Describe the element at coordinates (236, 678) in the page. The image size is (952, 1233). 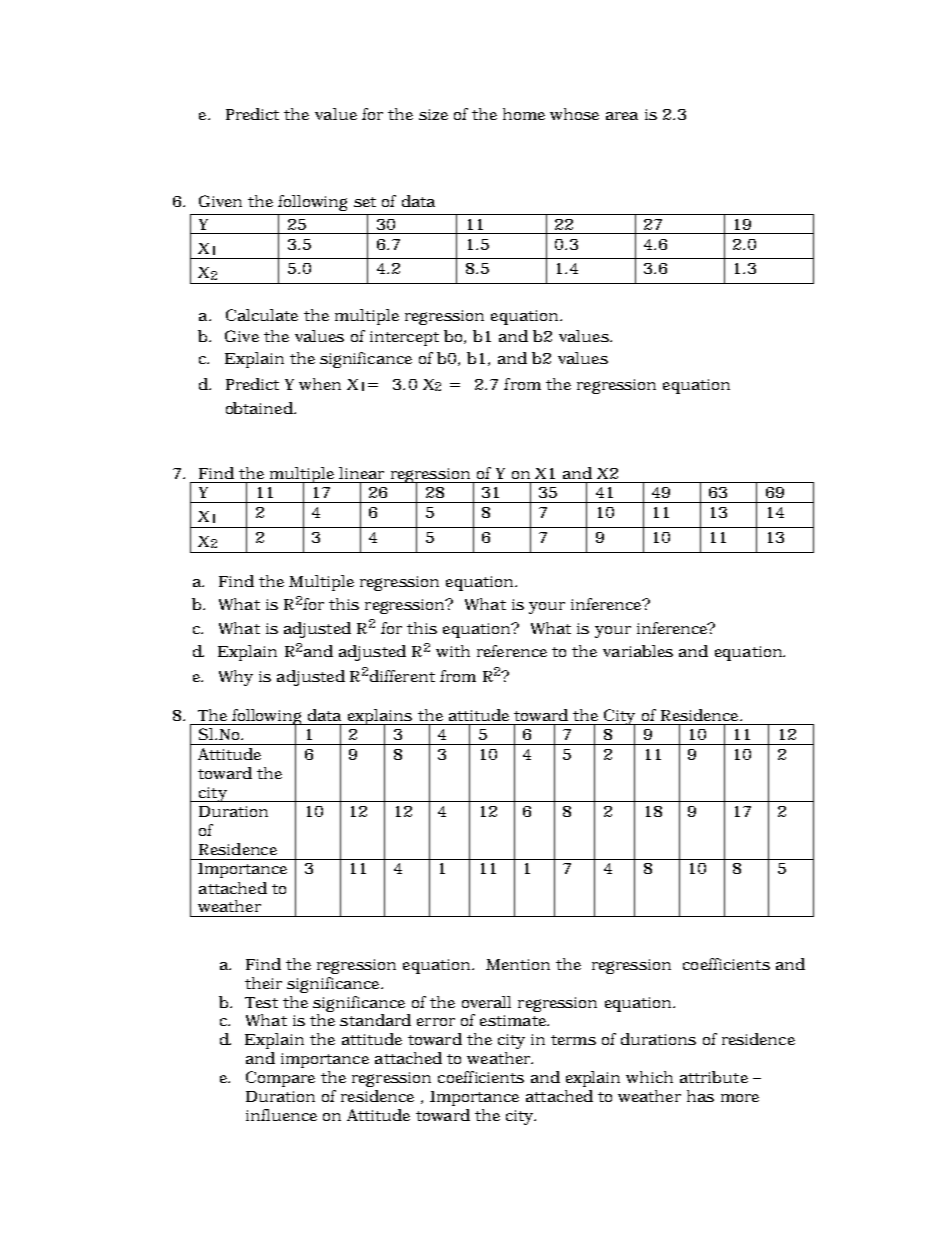
I see `Why` at that location.
